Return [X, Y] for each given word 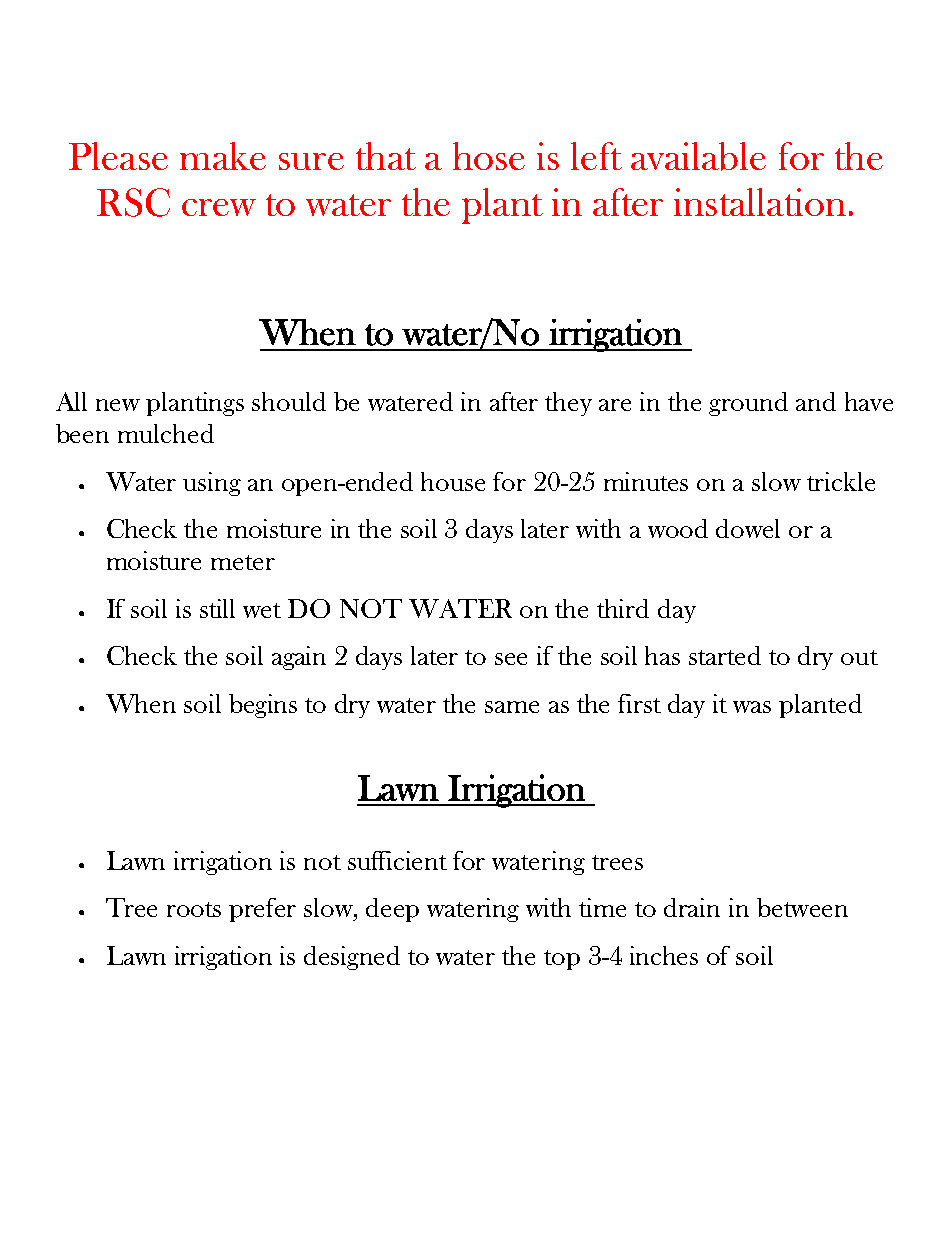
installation [760, 202]
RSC [133, 202]
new [118, 405]
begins [263, 706]
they [568, 404]
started [725, 655]
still [217, 608]
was [752, 707]
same [512, 707]
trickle [841, 481]
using [212, 484]
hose [489, 156]
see [511, 659]
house [453, 481]
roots [194, 909]
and [816, 401]
